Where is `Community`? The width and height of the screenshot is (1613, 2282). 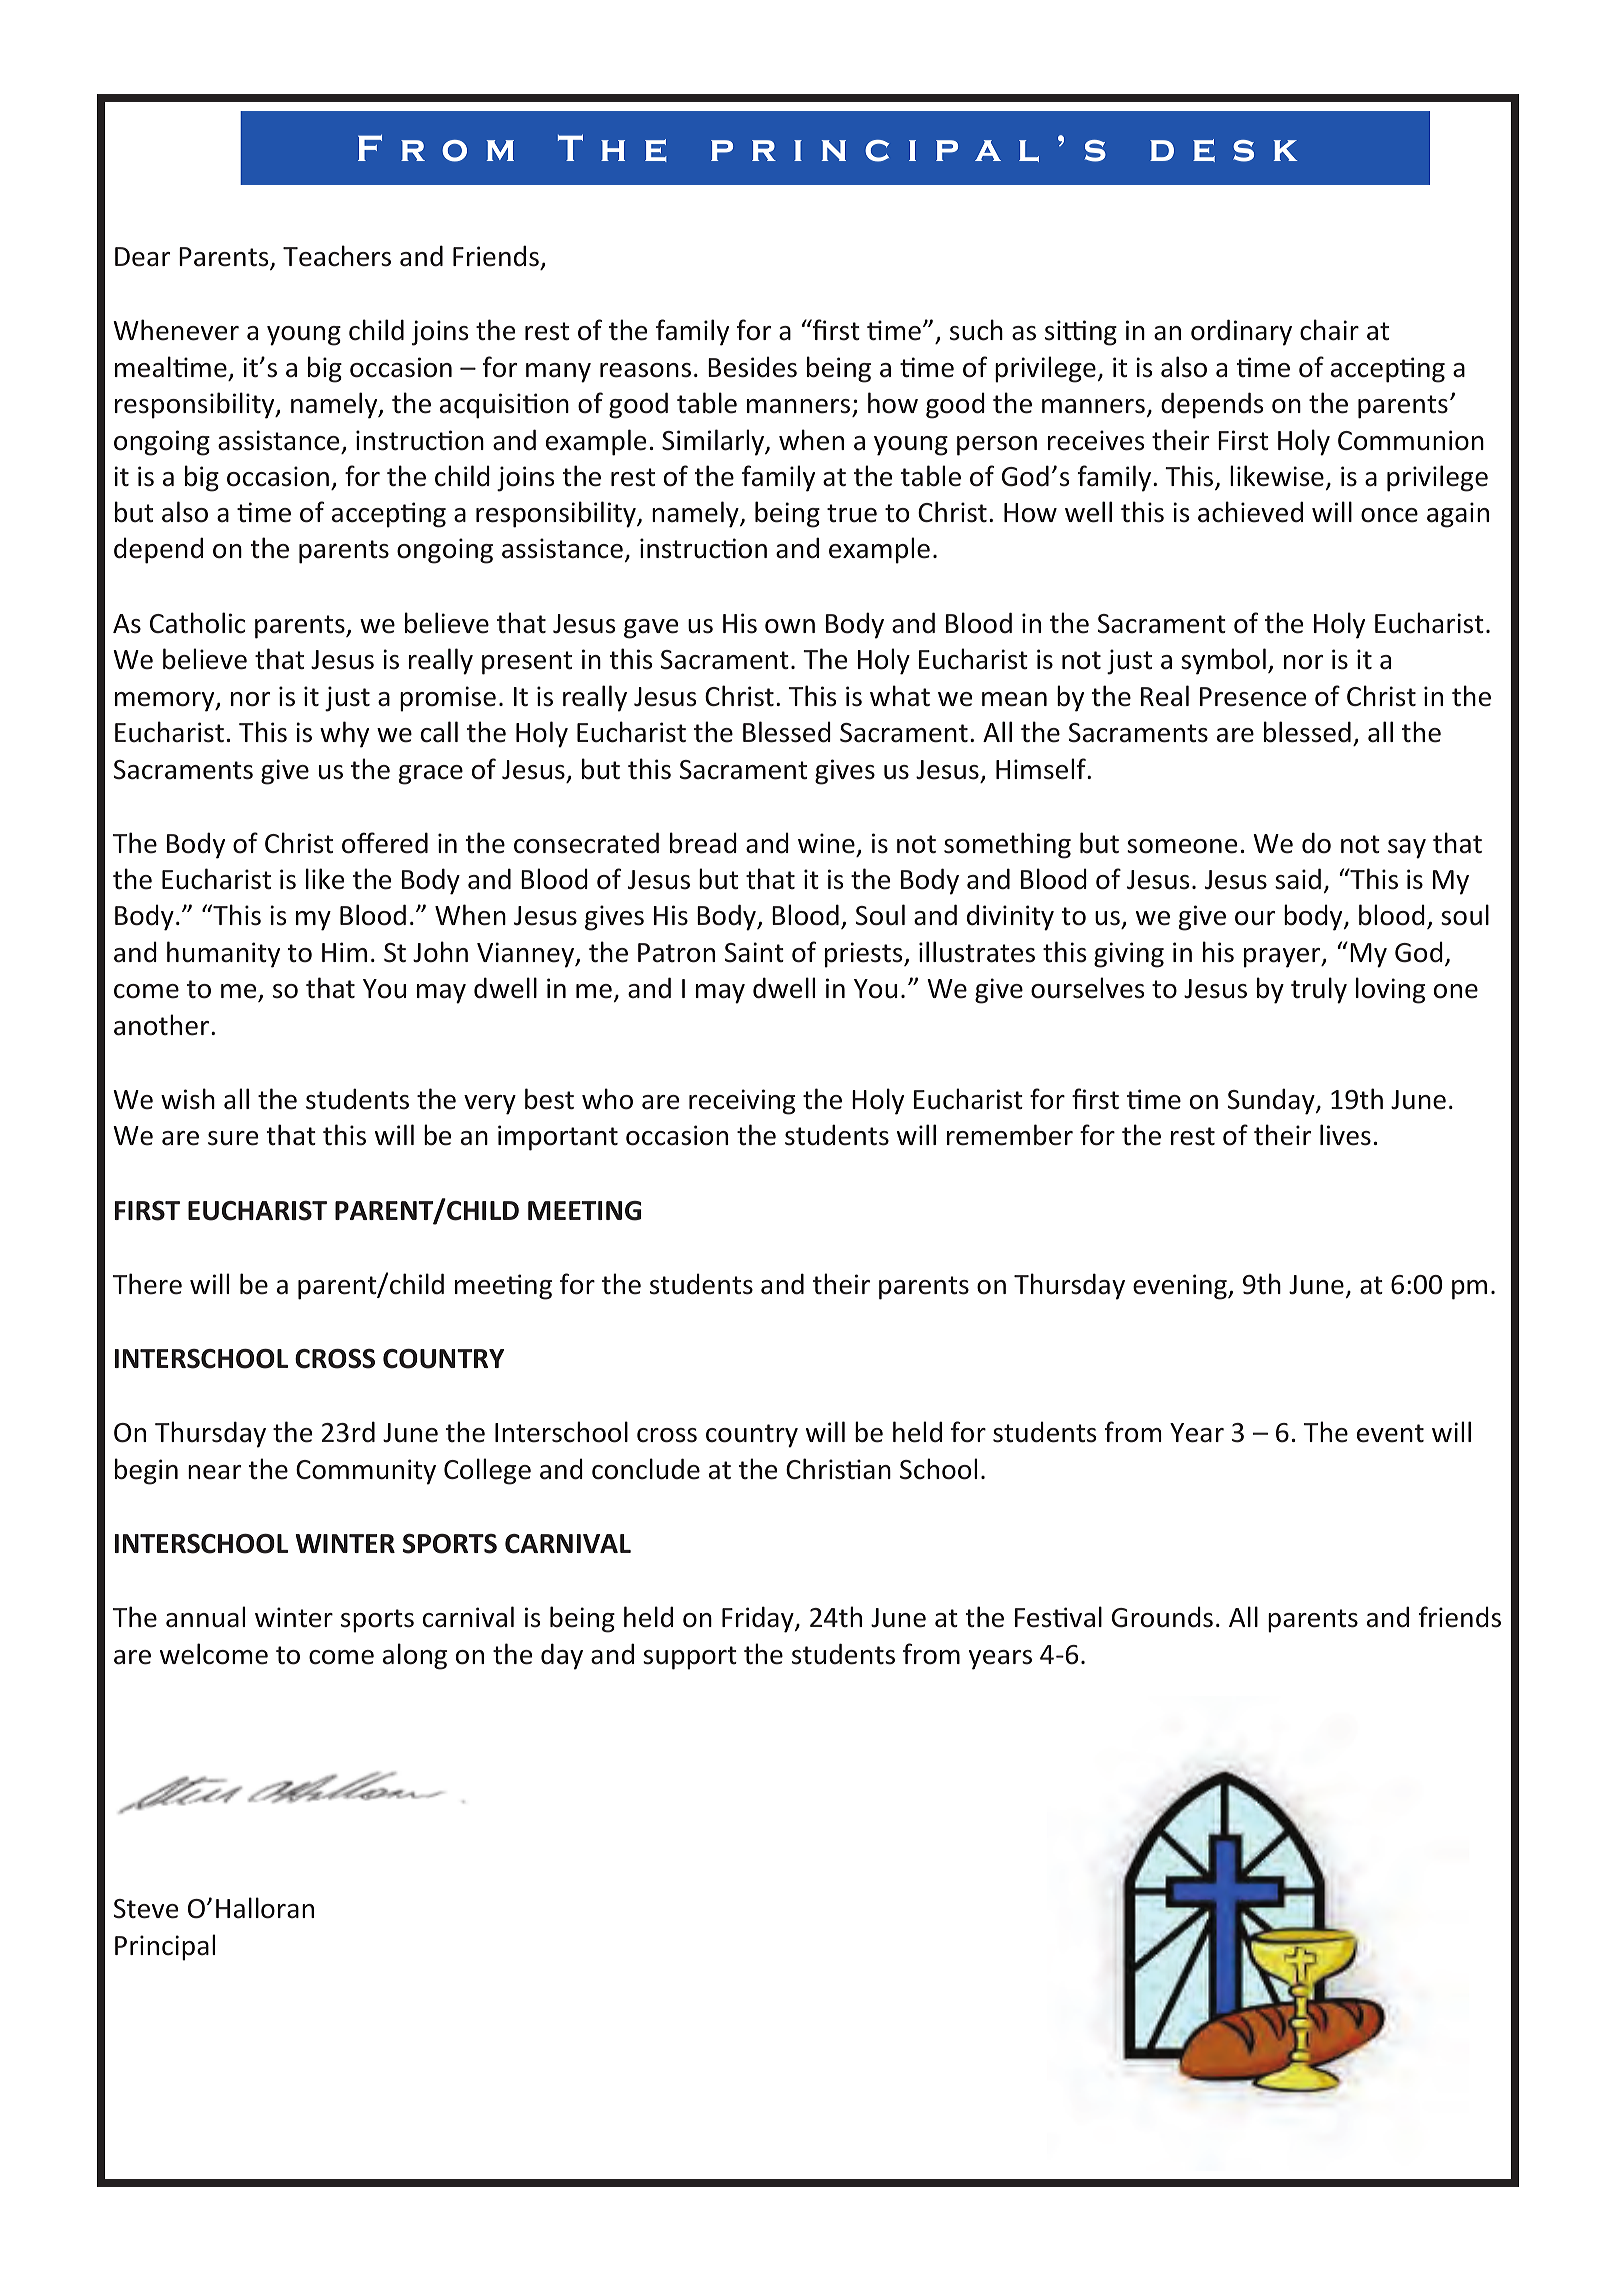
Community is located at coordinates (366, 1472).
